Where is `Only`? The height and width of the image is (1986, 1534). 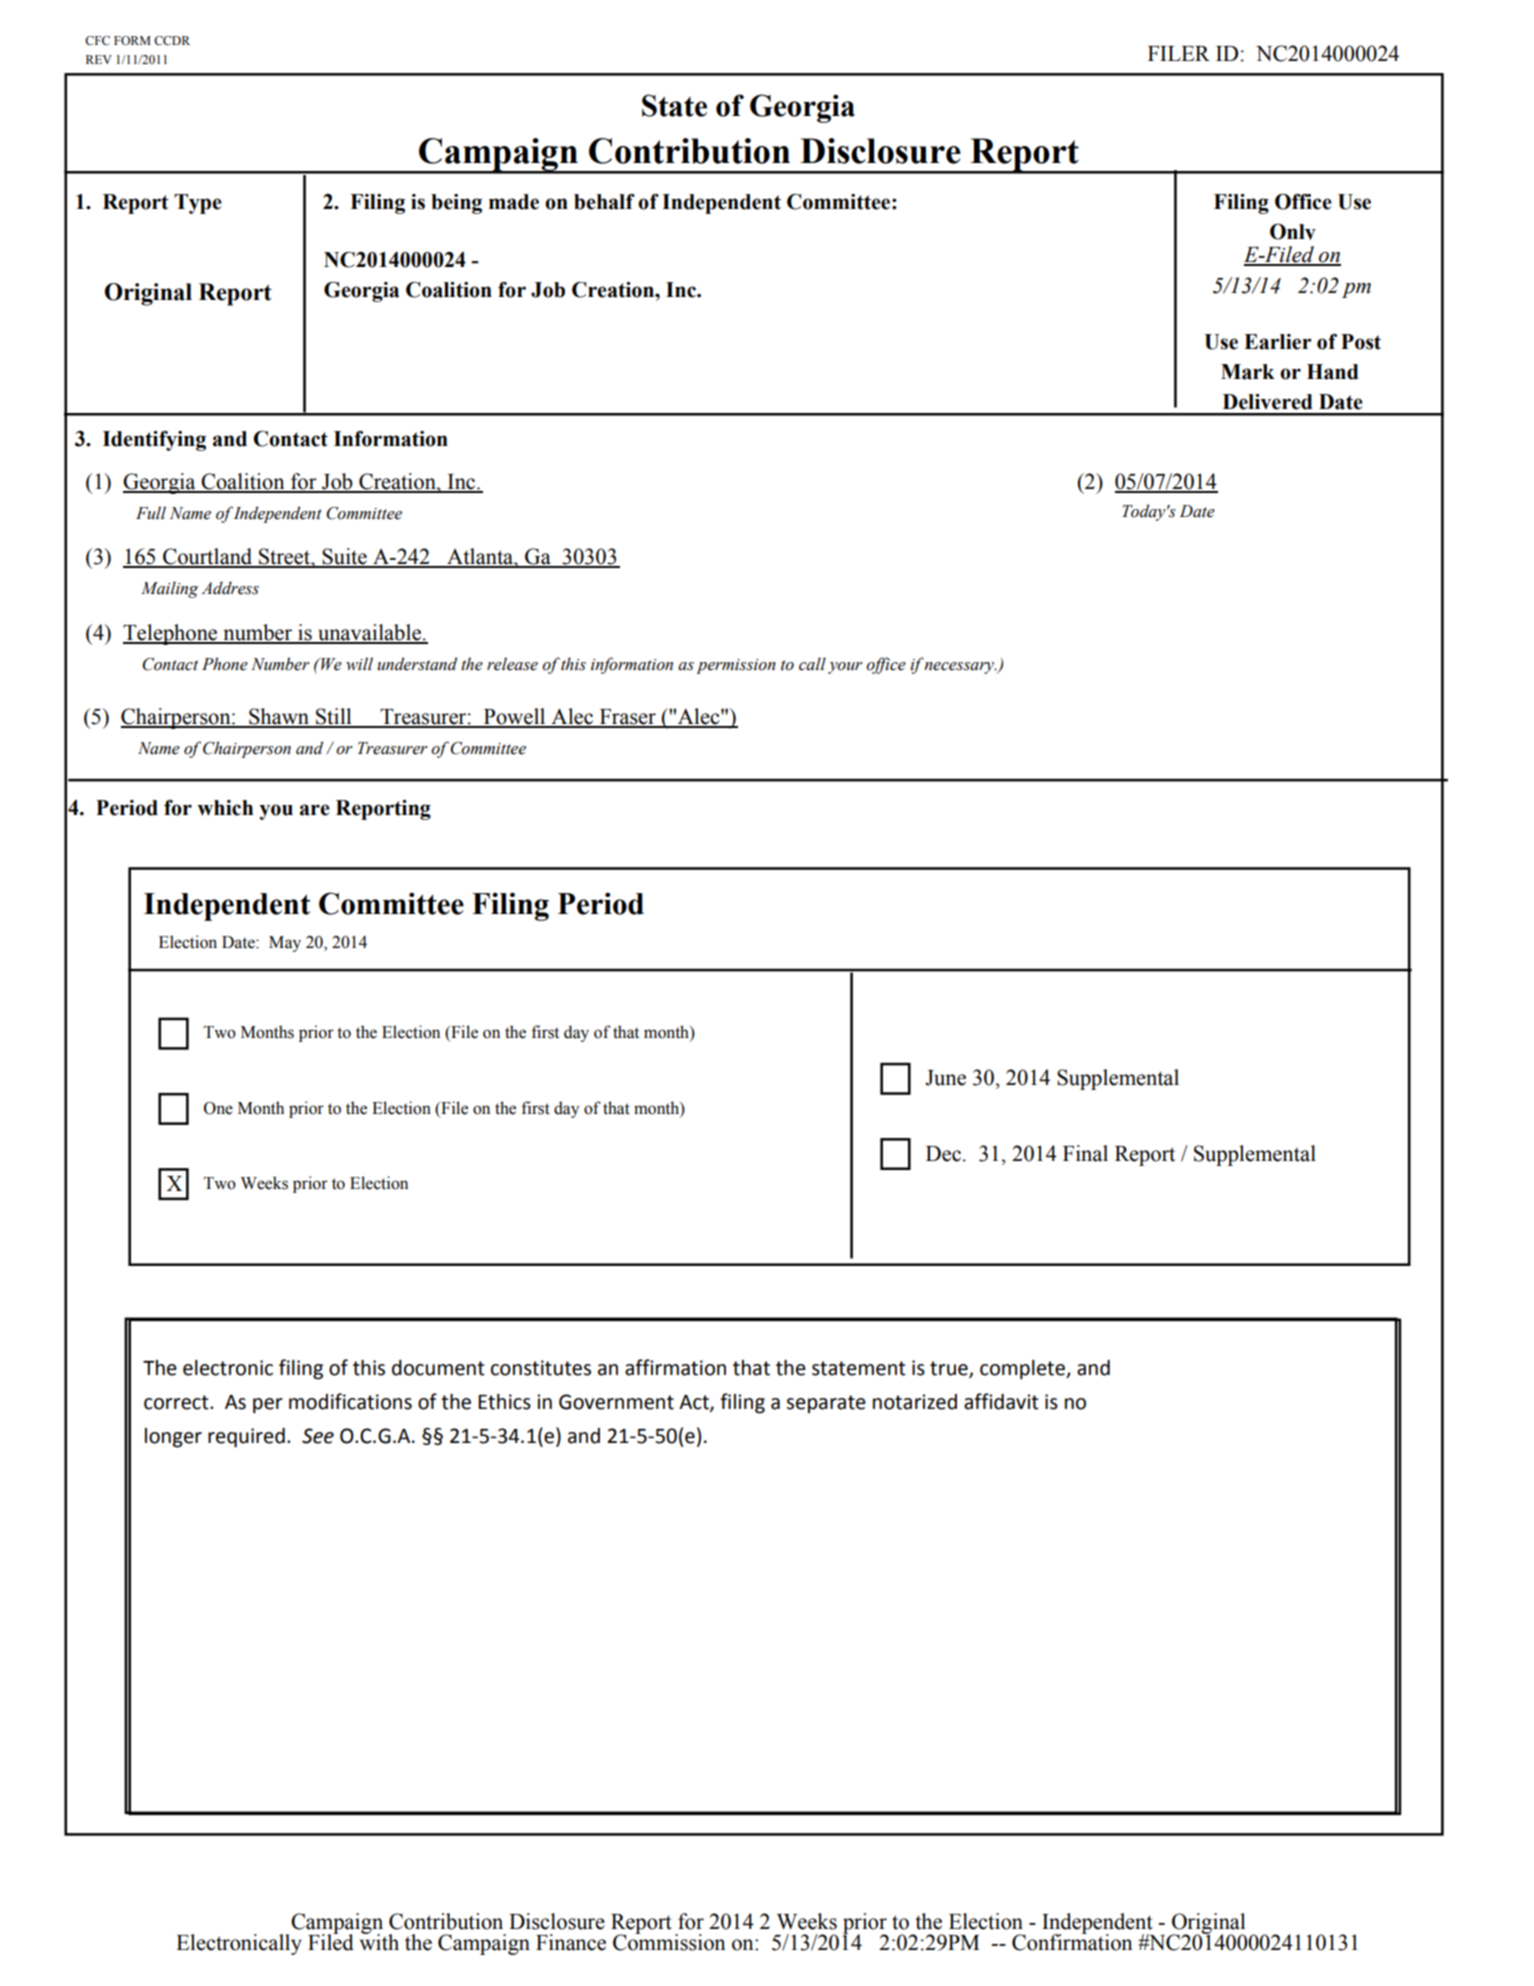
Only is located at coordinates (1293, 232).
